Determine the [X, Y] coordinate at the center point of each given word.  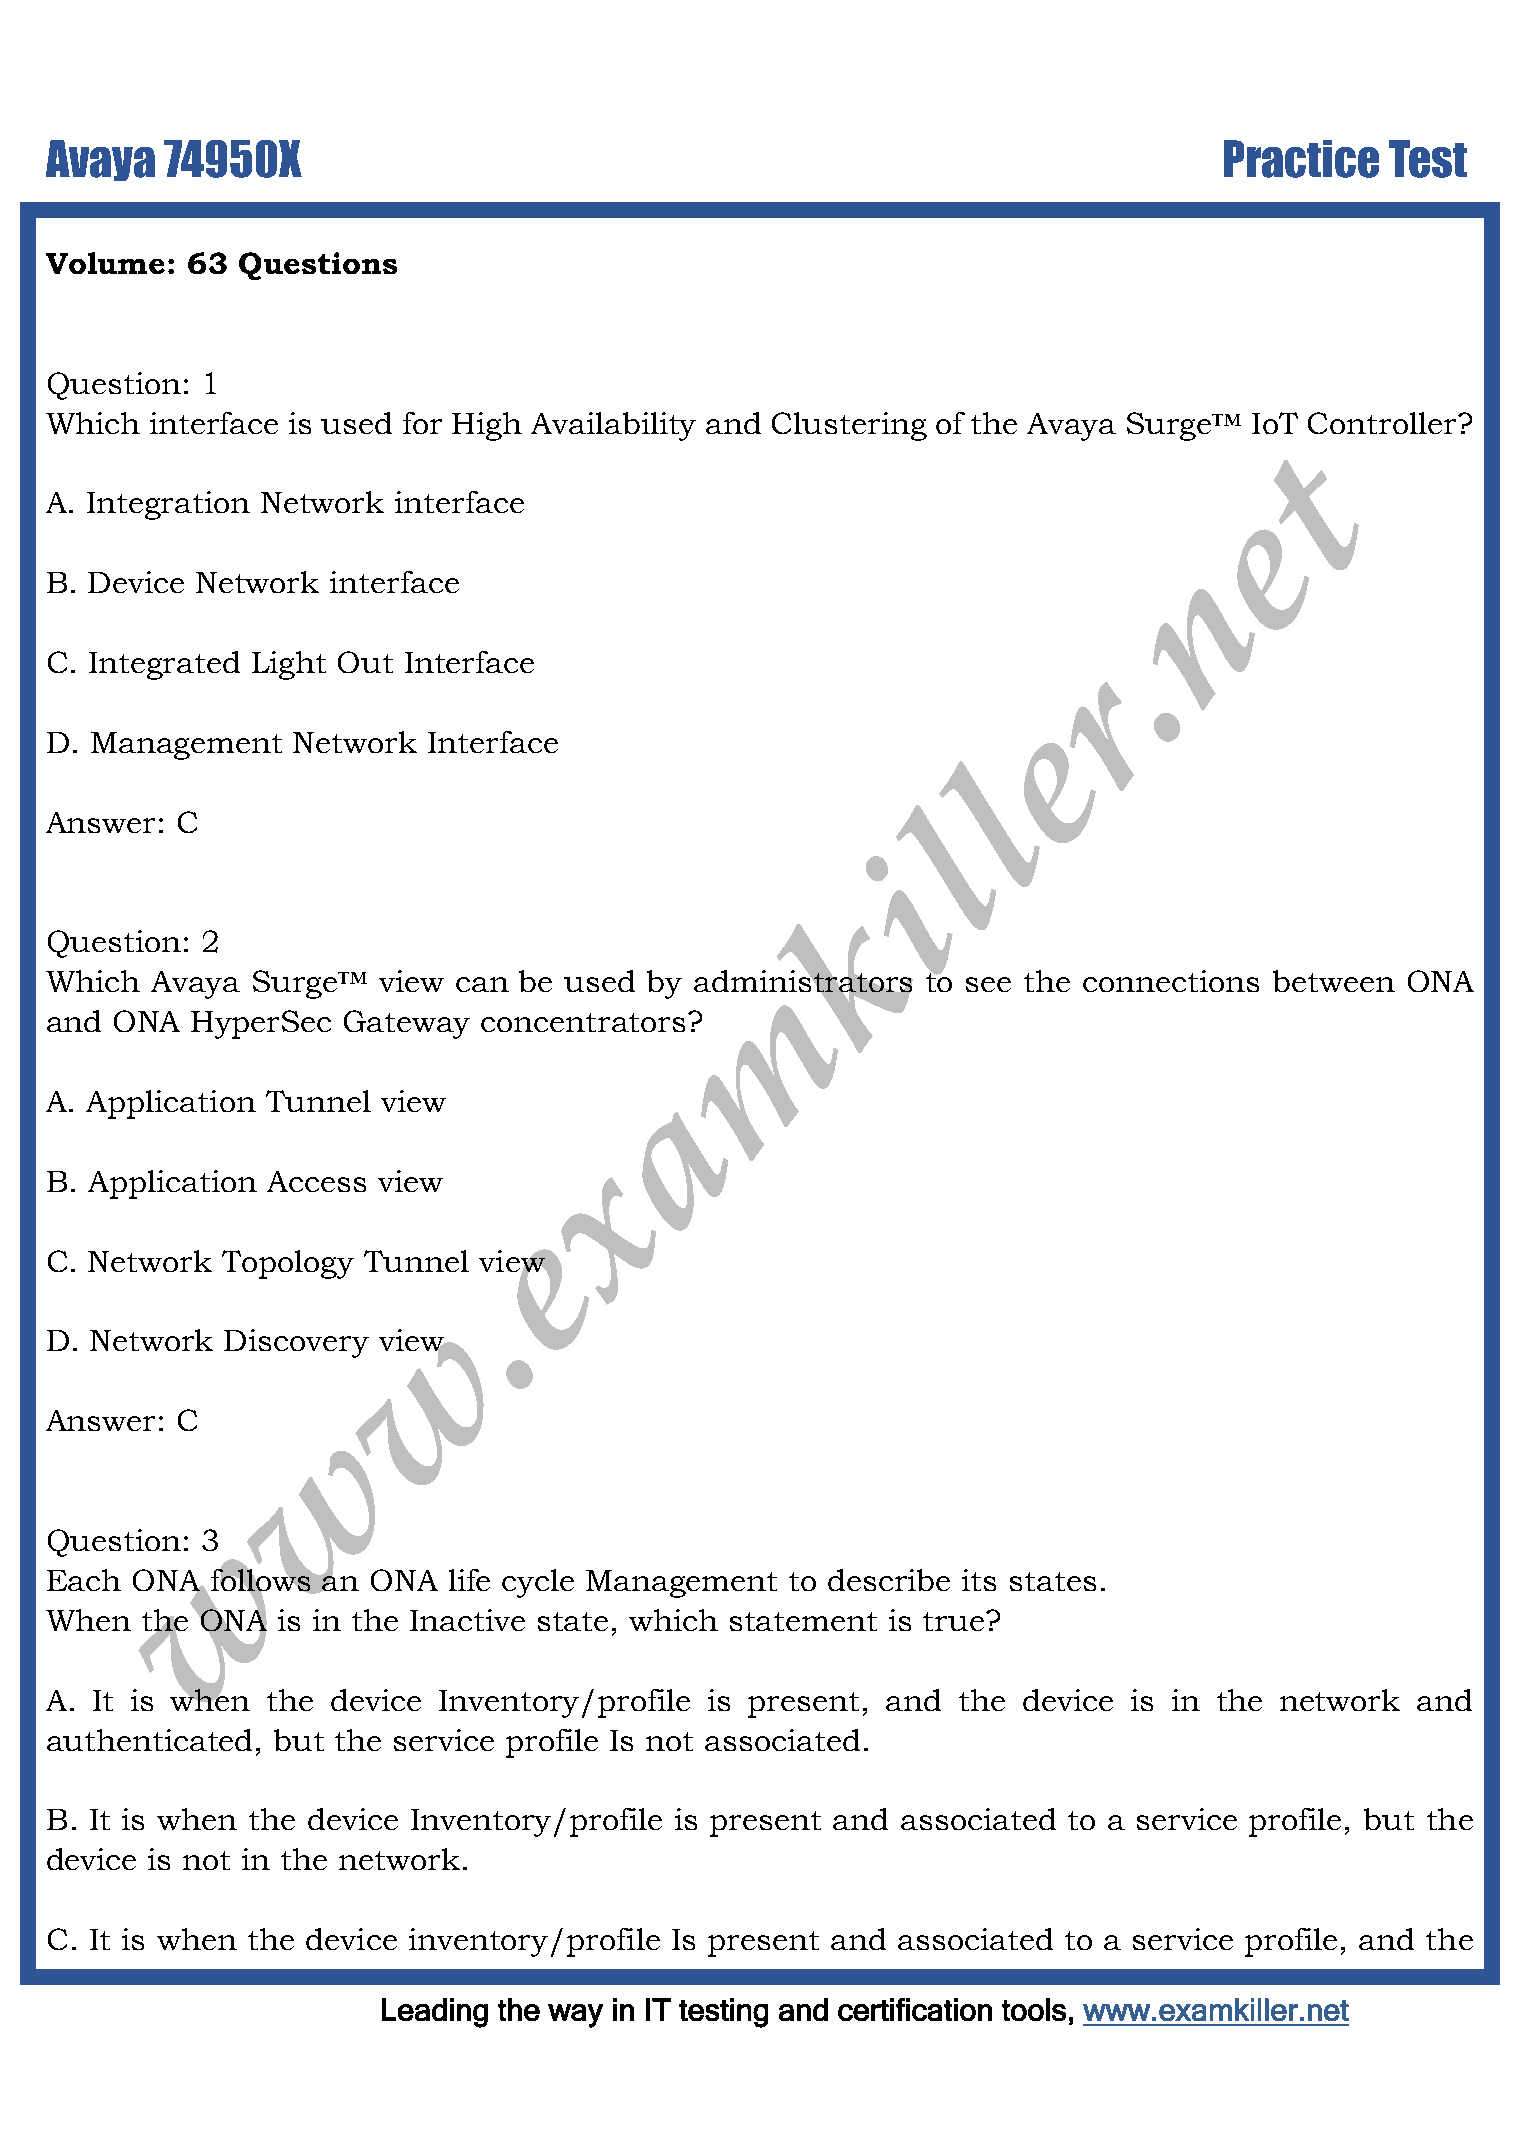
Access [316, 1181]
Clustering [849, 426]
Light [289, 665]
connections [1171, 981]
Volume [105, 263]
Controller [1383, 423]
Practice [1301, 159]
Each [84, 1580]
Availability [613, 426]
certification [915, 2009]
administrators [803, 981]
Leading [435, 2013]
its [979, 1580]
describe [889, 1580]
